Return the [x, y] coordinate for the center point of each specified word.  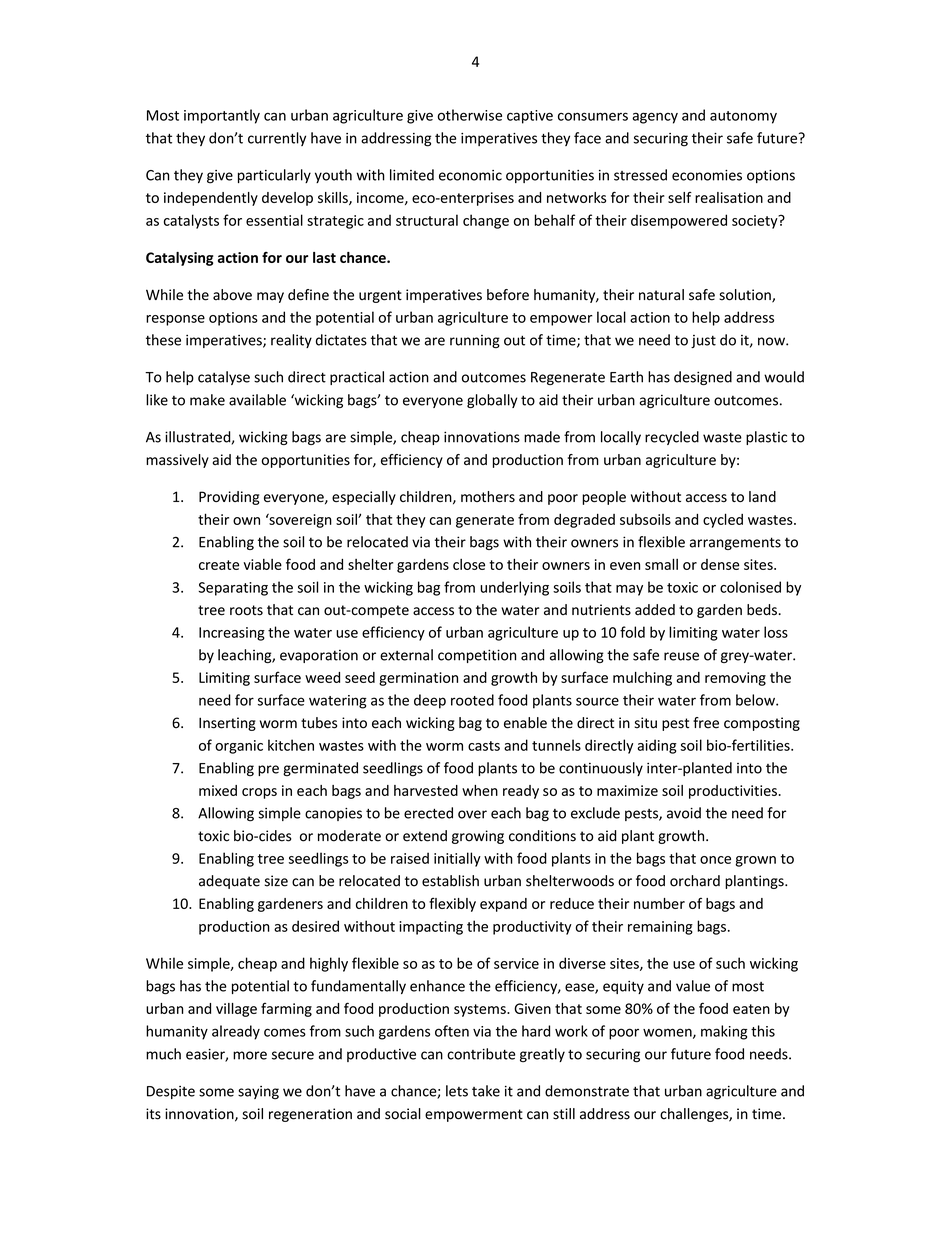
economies [707, 175]
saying [258, 1093]
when [480, 790]
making [724, 1032]
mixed [218, 790]
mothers [488, 497]
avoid [684, 813]
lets [457, 1091]
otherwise [470, 115]
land [762, 496]
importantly [222, 116]
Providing [229, 498]
